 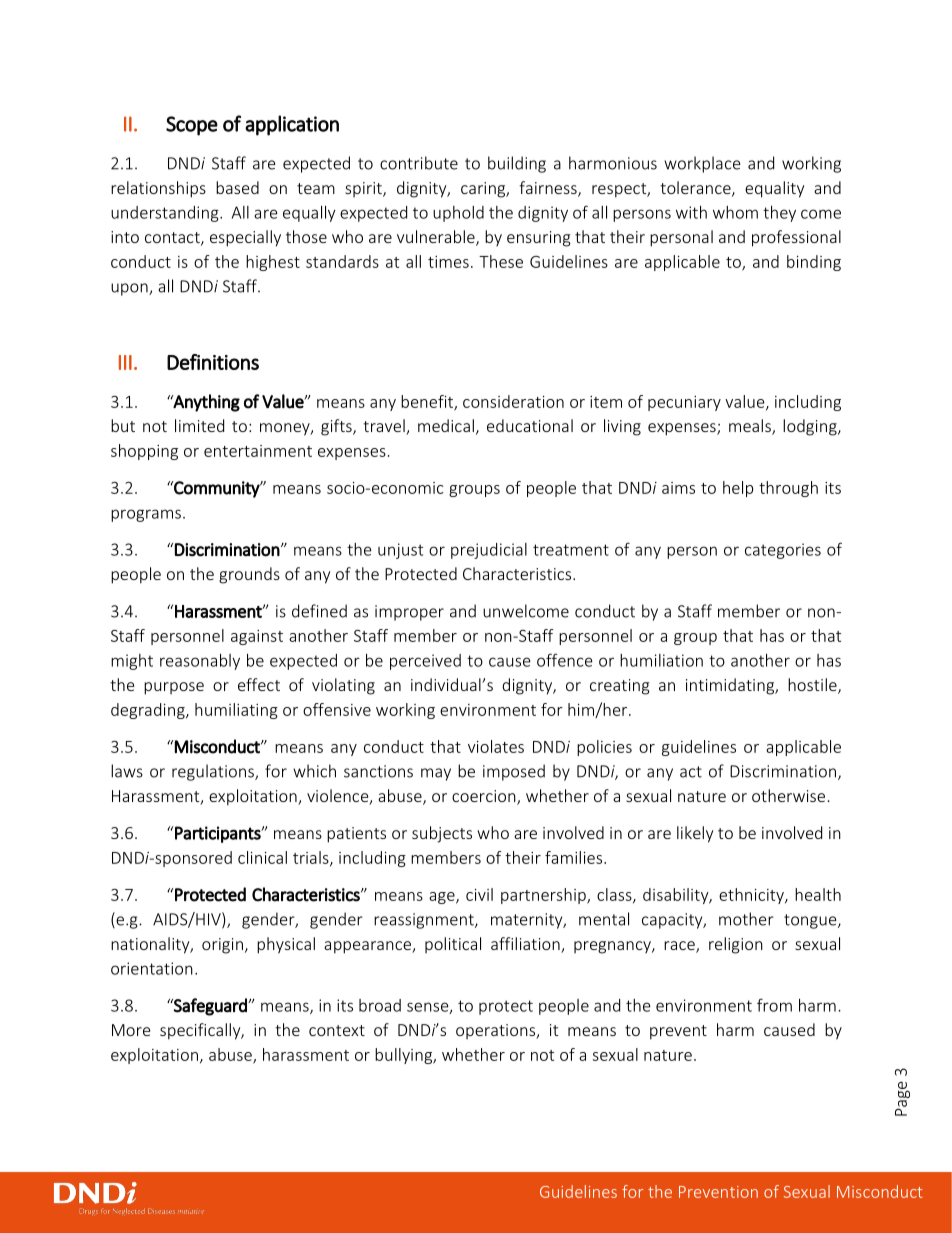 I want to click on from, so click(x=774, y=1005).
